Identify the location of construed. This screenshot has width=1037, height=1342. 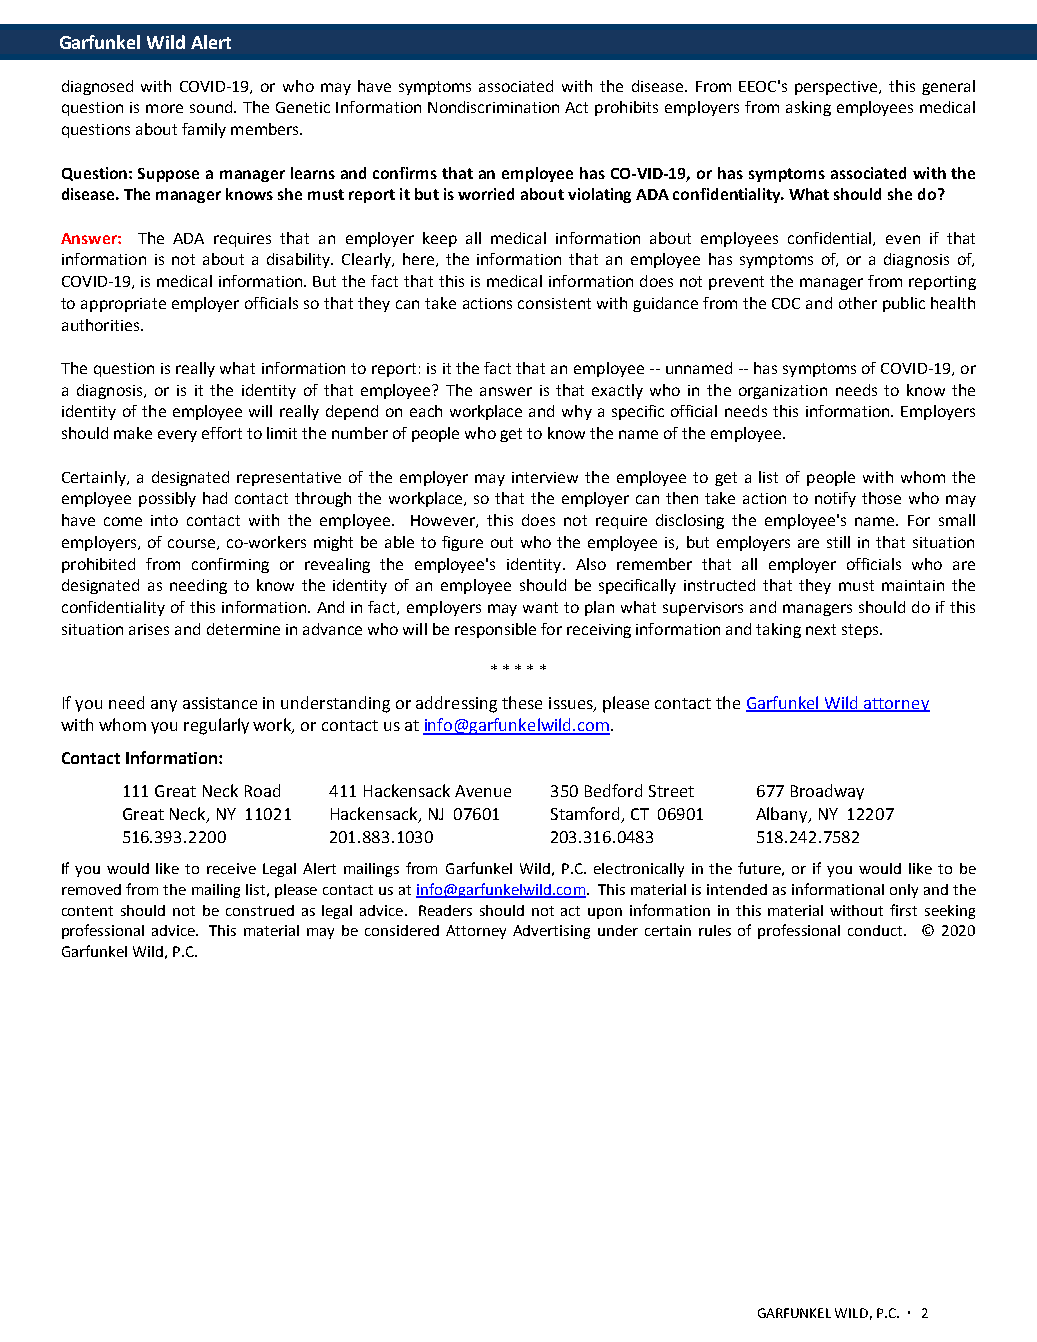
(260, 910).
